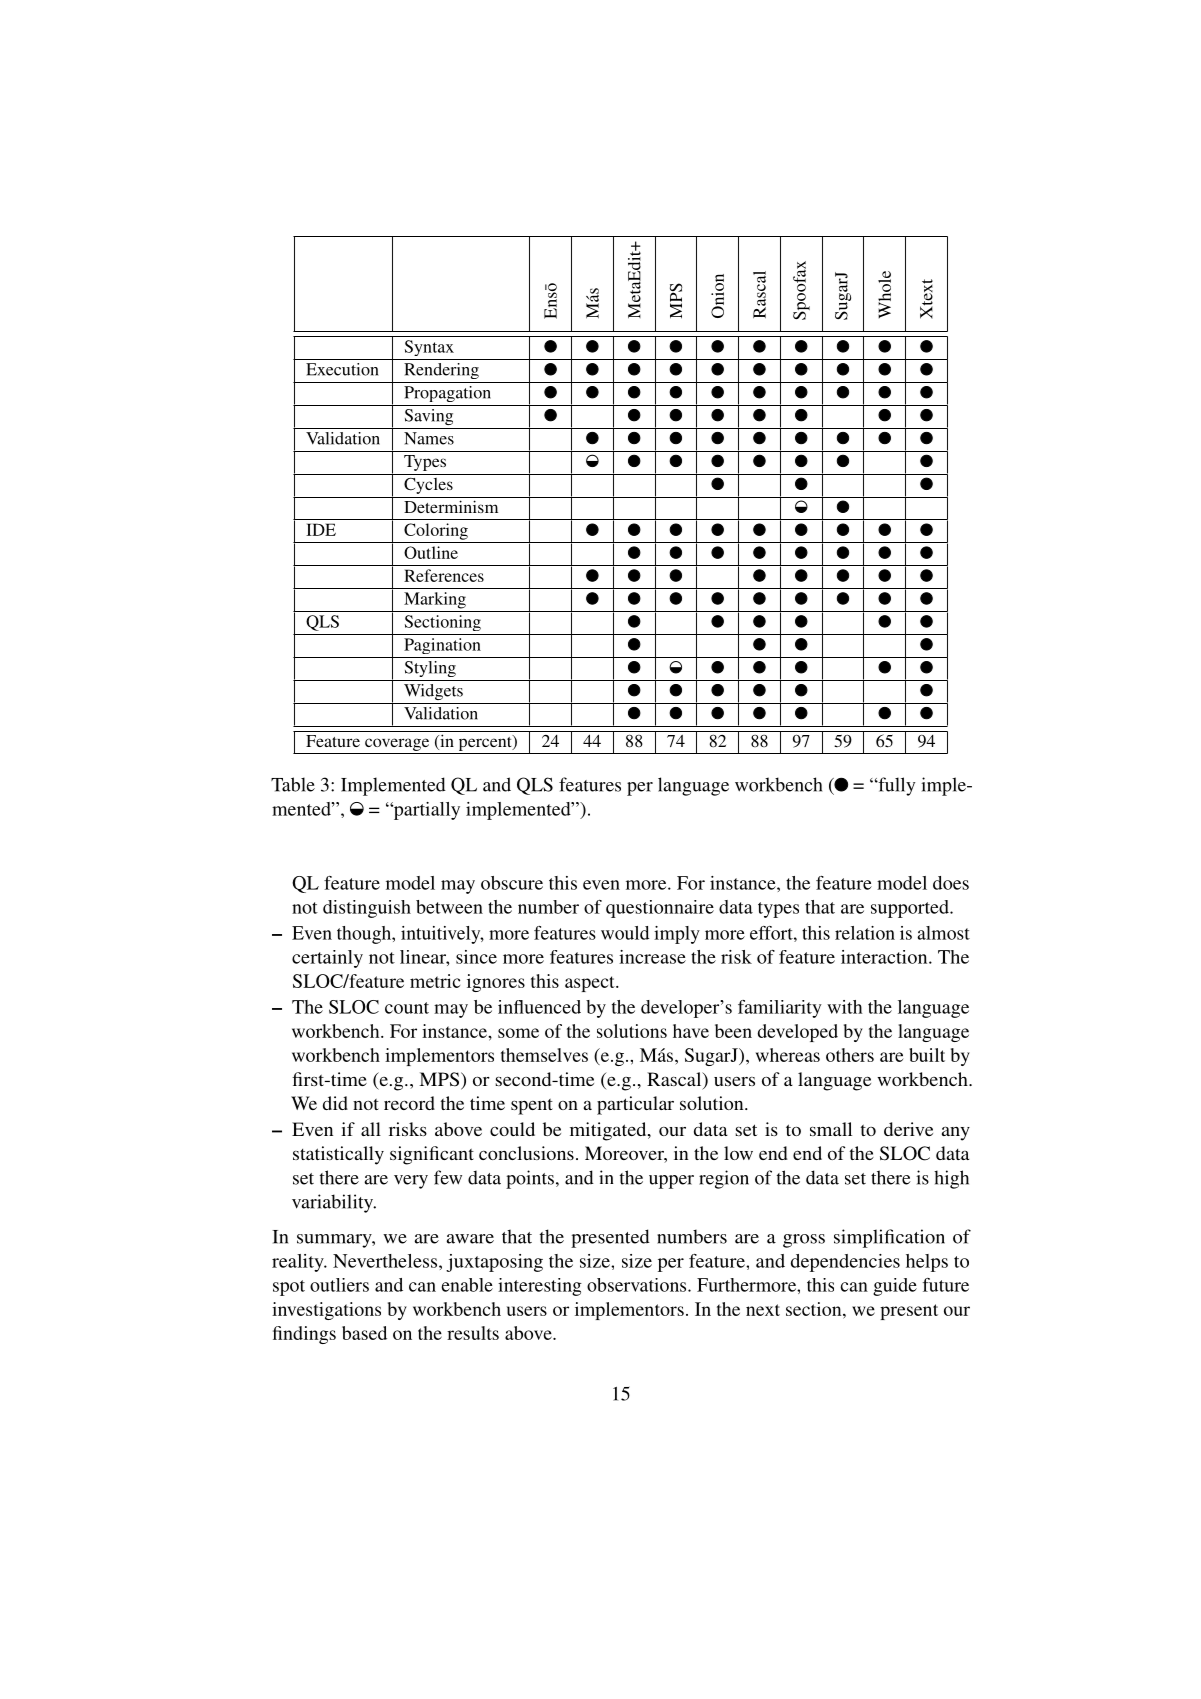 This document has width=1201, height=1699. I want to click on with, so click(844, 1007).
